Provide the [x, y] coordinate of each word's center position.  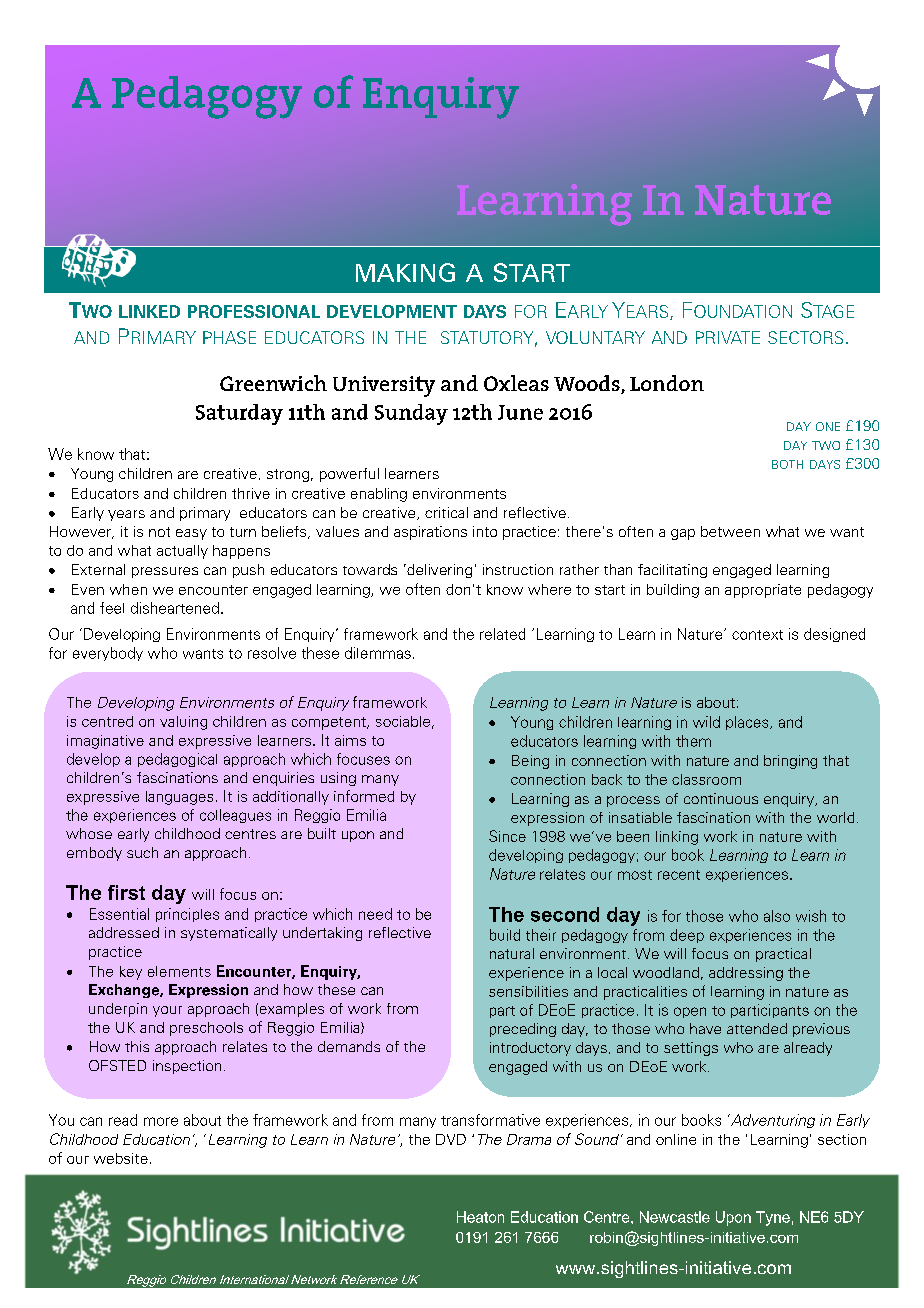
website [121, 1158]
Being [530, 762]
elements [179, 971]
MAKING [405, 272]
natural [512, 953]
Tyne [773, 1218]
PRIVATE [728, 337]
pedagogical [177, 760]
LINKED [149, 311]
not [159, 532]
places [748, 723]
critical [446, 512]
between [730, 531]
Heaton [480, 1217]
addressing [746, 974]
